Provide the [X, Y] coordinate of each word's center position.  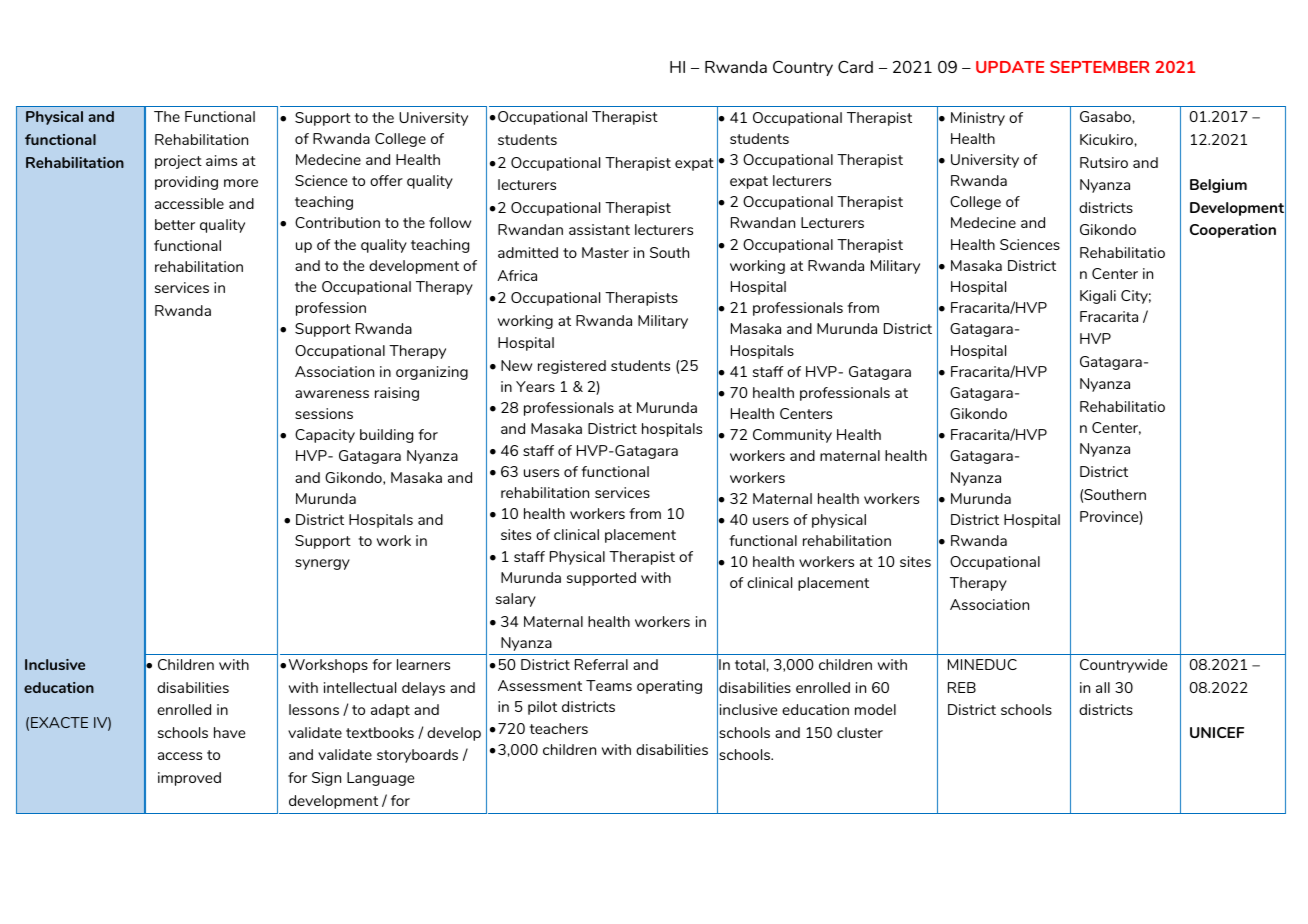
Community [792, 436]
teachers [558, 728]
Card [855, 67]
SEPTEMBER [1100, 67]
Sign [326, 779]
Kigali [1098, 297]
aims [221, 160]
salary [516, 600]
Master [605, 252]
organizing [432, 373]
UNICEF [1217, 732]
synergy [322, 564]
